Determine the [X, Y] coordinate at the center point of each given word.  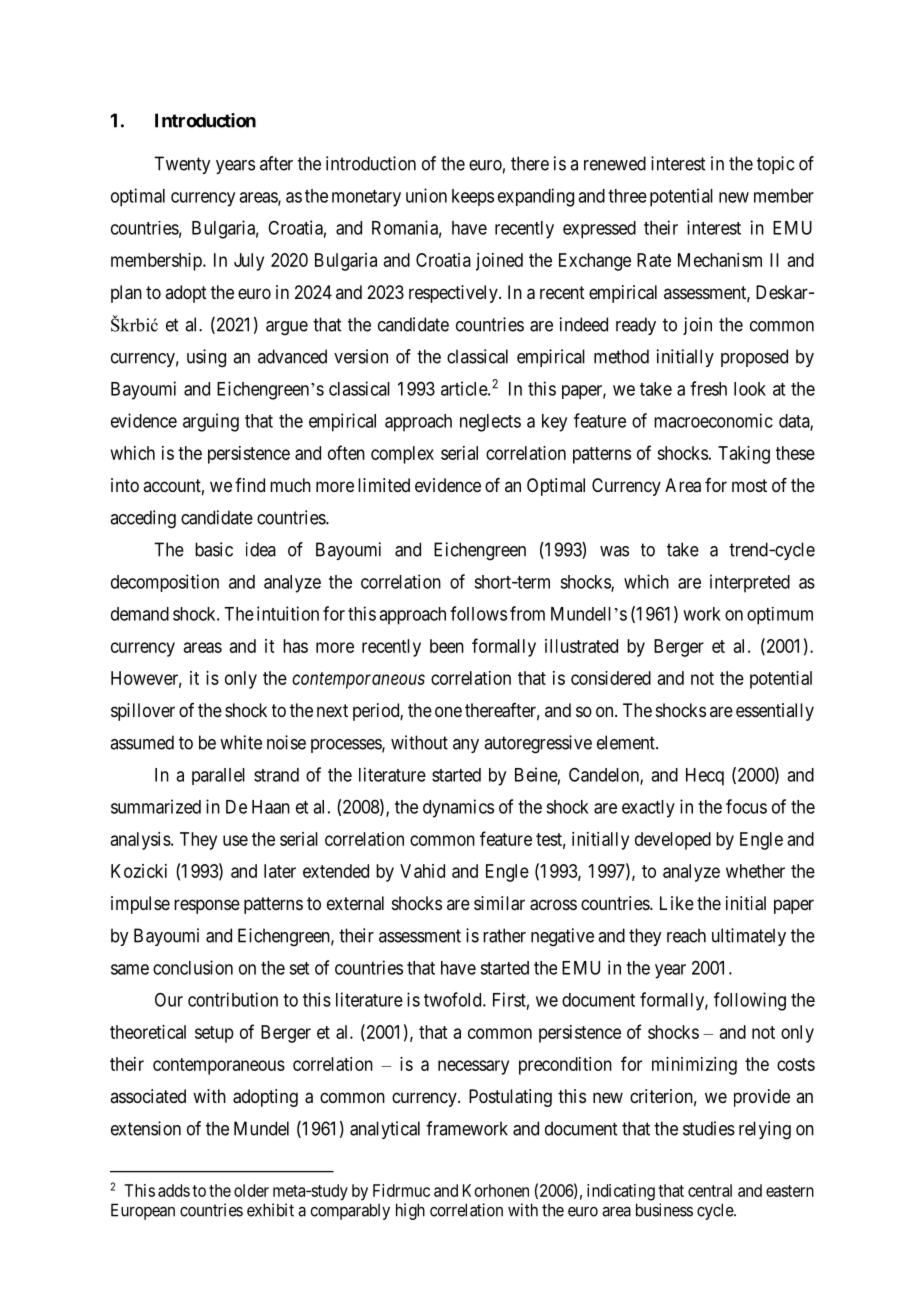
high [410, 1211]
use [235, 840]
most [749, 485]
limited [384, 485]
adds [174, 1190]
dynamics [458, 808]
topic [775, 165]
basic [214, 549]
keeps [473, 197]
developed [673, 841]
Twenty [182, 165]
